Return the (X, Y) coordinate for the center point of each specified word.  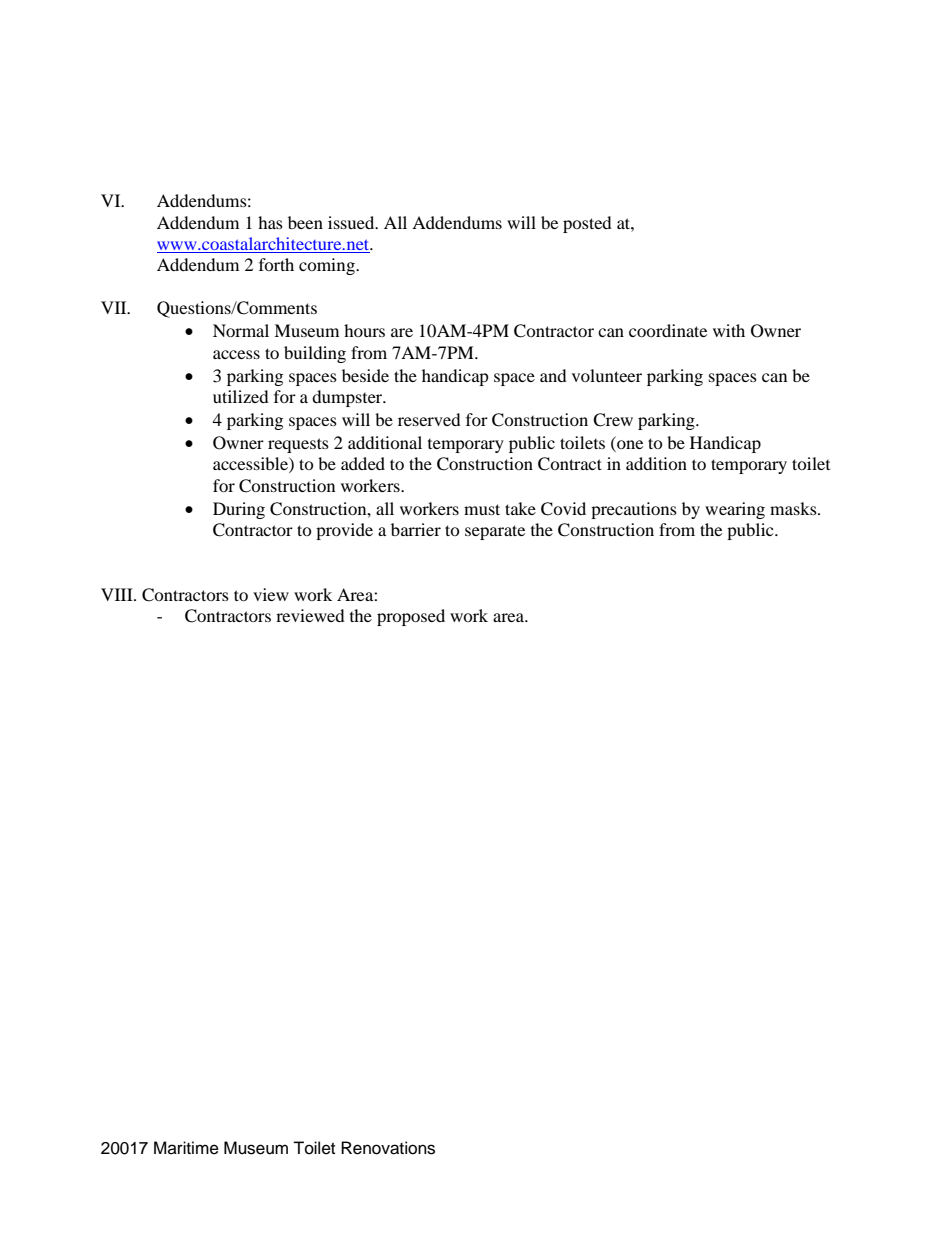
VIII (118, 594)
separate (495, 532)
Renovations (388, 1148)
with (729, 330)
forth (276, 264)
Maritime (186, 1148)
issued (352, 222)
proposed (411, 617)
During (239, 510)
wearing (735, 510)
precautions (634, 510)
